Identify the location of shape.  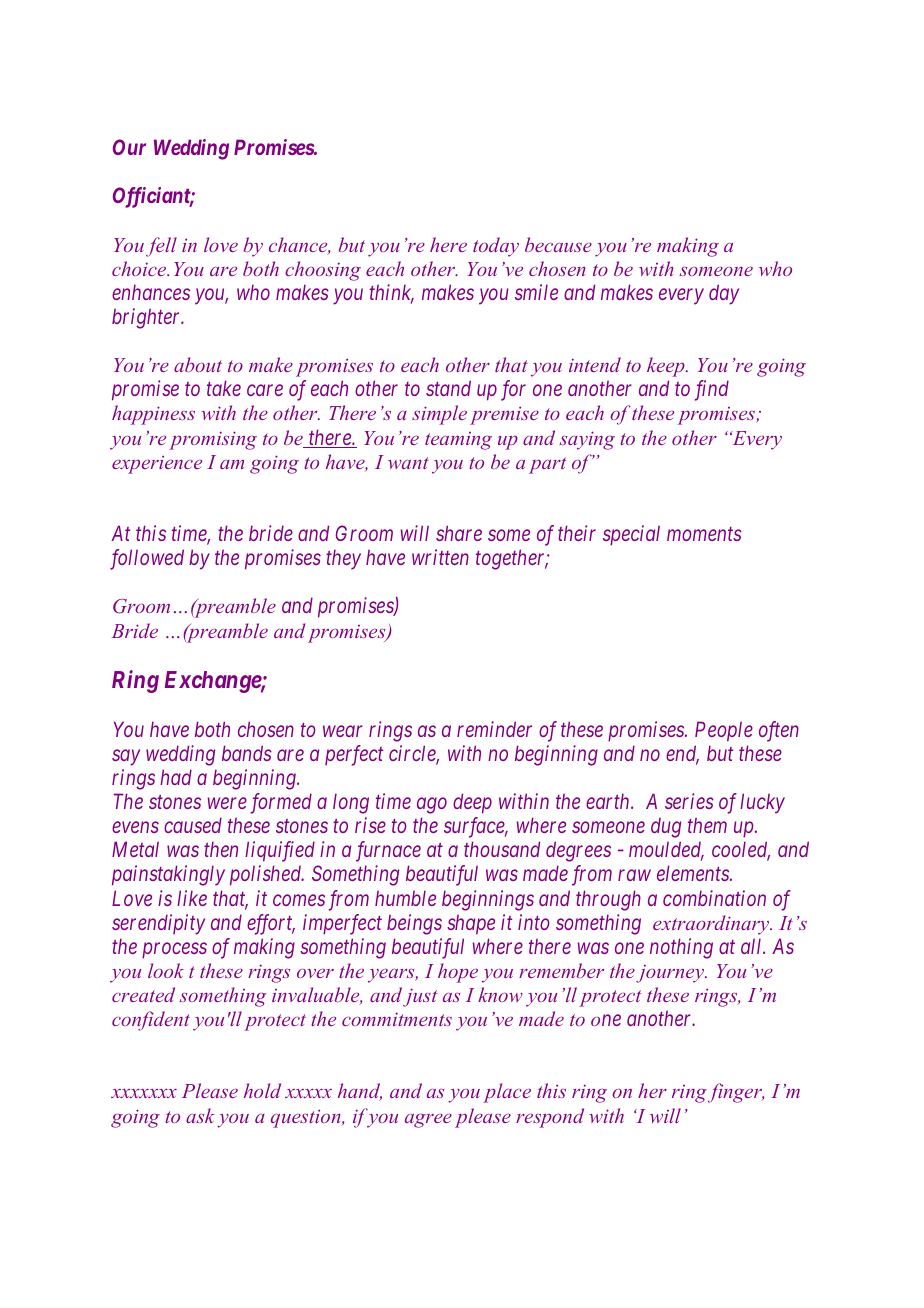
(471, 924).
